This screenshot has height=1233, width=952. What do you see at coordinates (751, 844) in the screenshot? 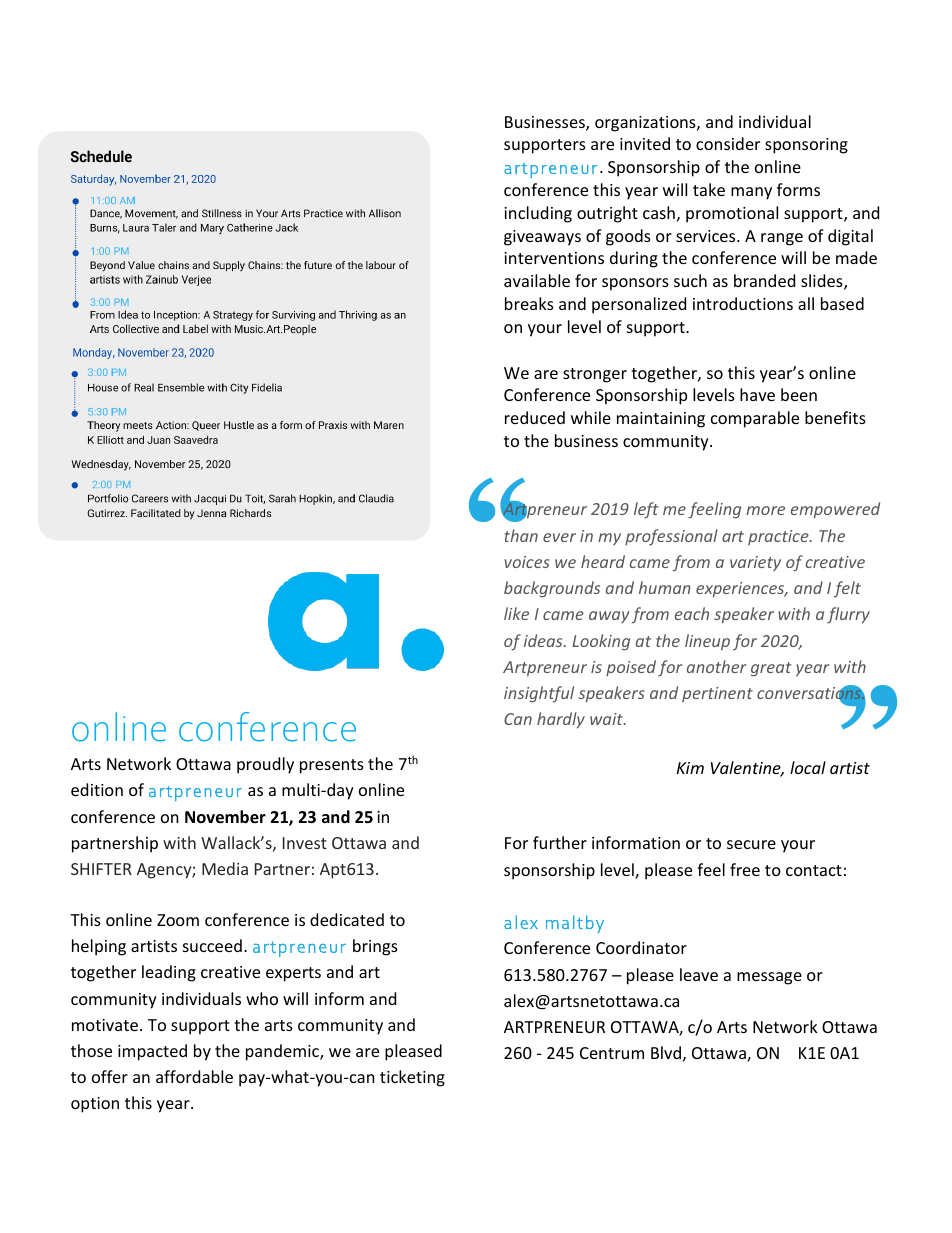
I see `secure` at bounding box center [751, 844].
